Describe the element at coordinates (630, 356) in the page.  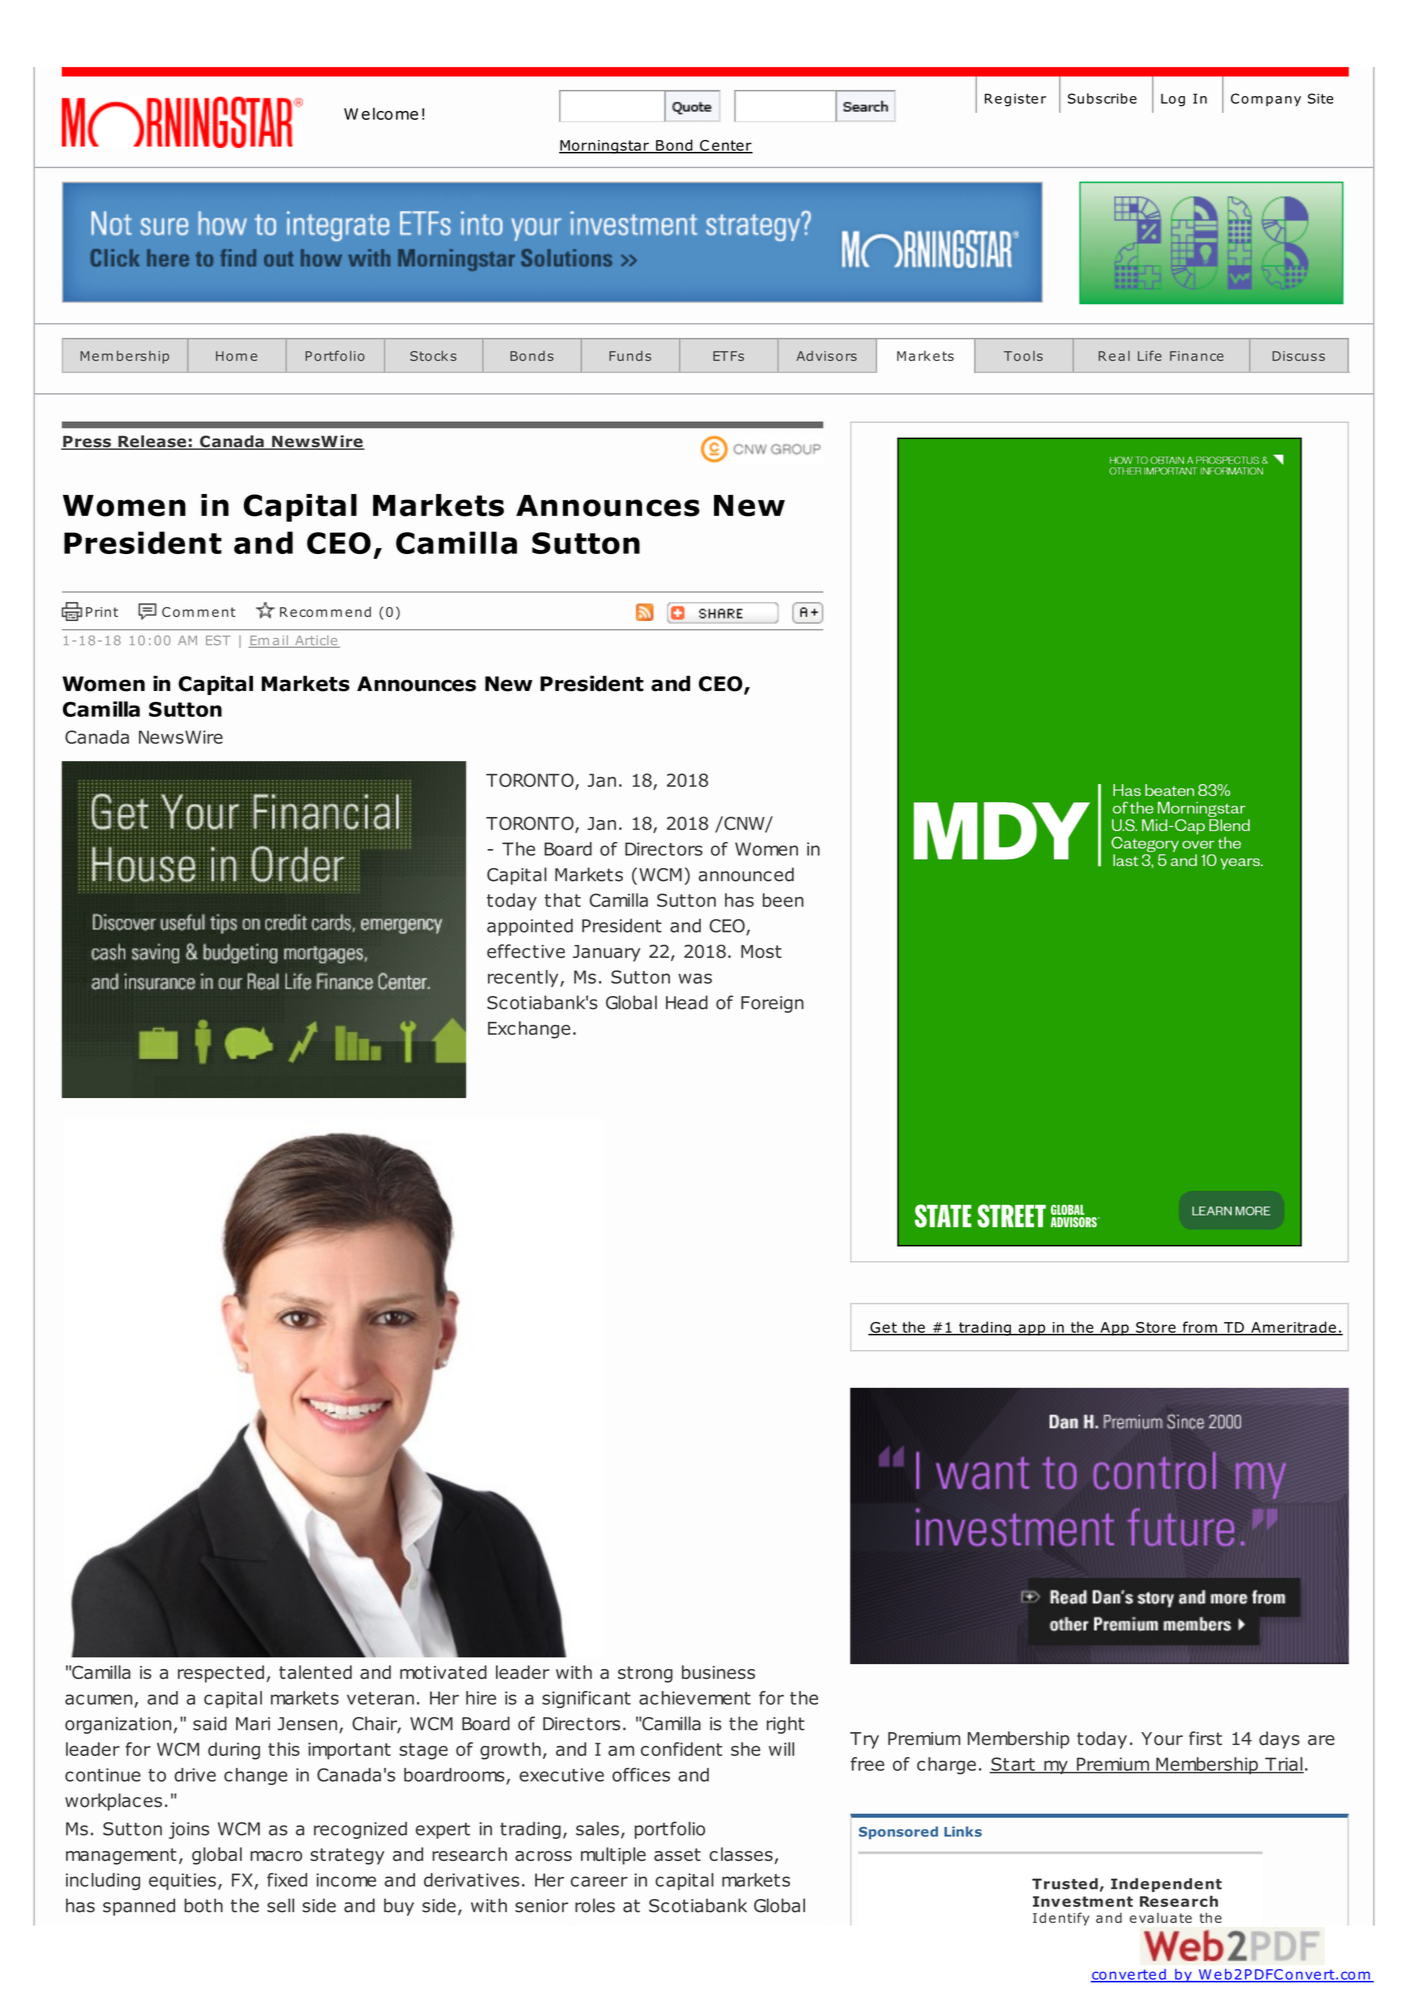
I see `Funds` at that location.
